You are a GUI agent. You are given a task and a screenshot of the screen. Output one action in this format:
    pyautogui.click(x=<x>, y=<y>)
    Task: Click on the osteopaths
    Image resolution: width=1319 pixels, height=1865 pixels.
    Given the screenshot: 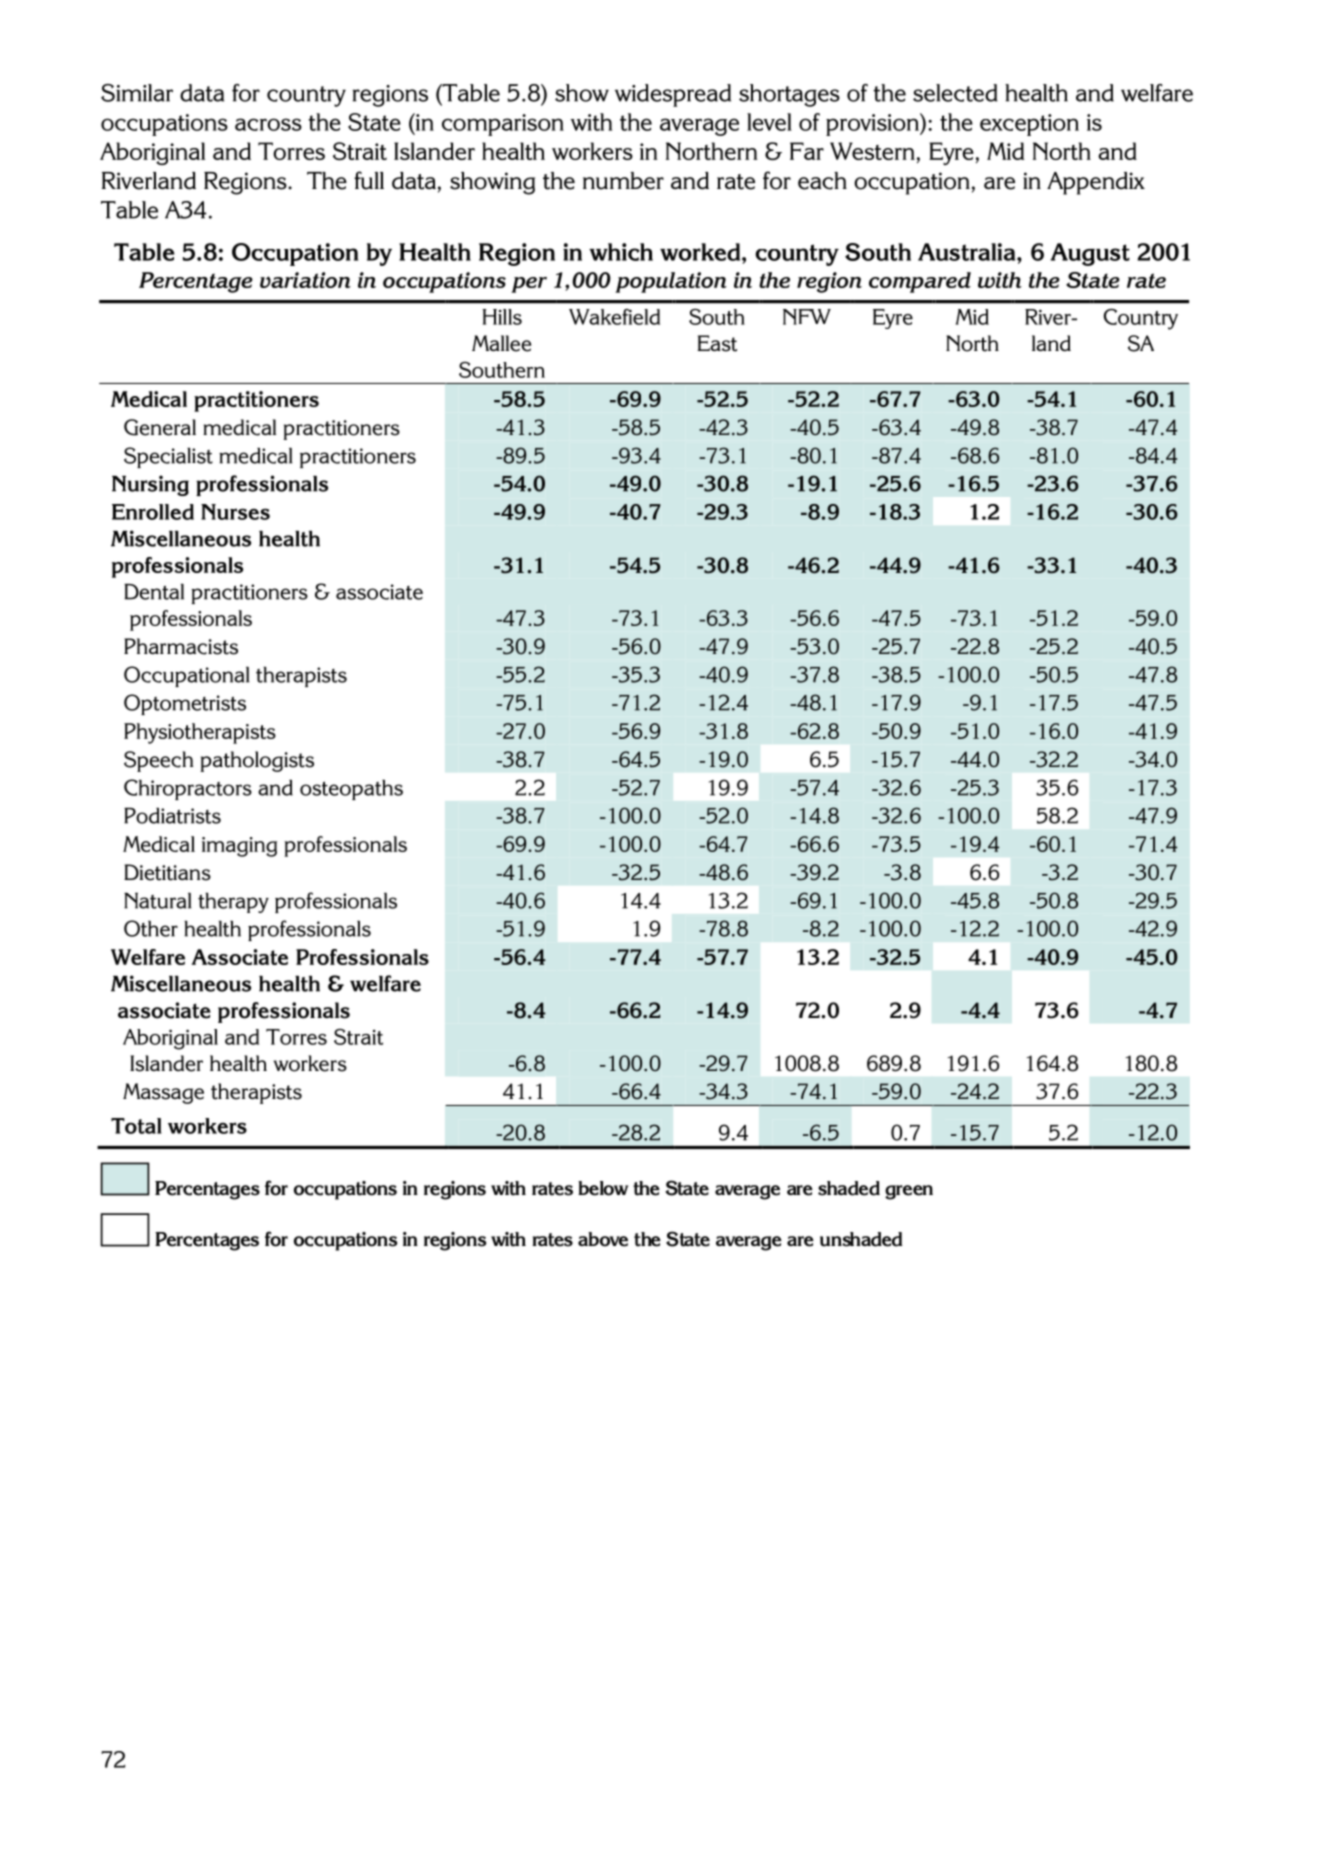 What is the action you would take?
    pyautogui.click(x=351, y=790)
